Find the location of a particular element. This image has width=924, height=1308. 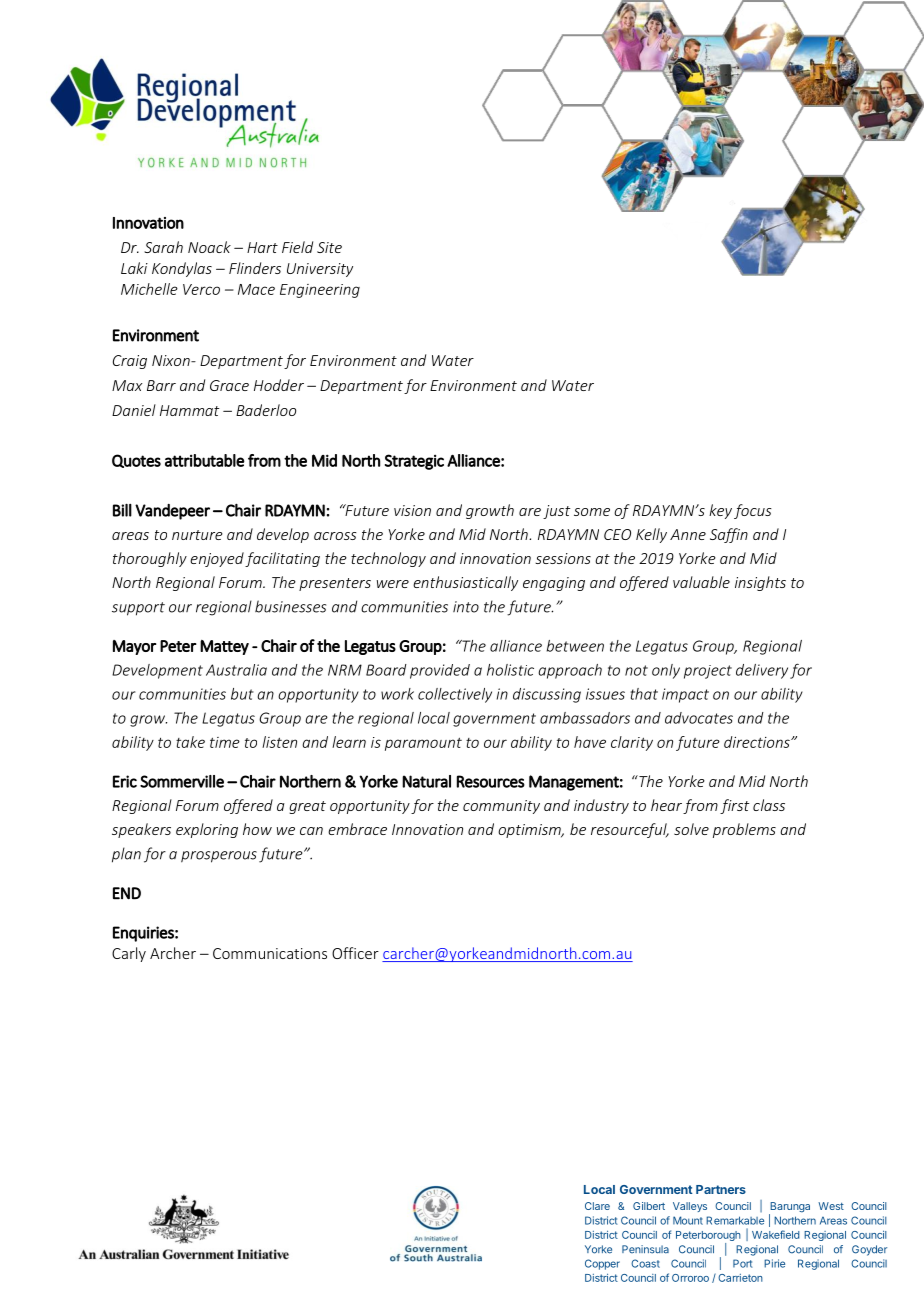

Clare is located at coordinates (597, 1206).
